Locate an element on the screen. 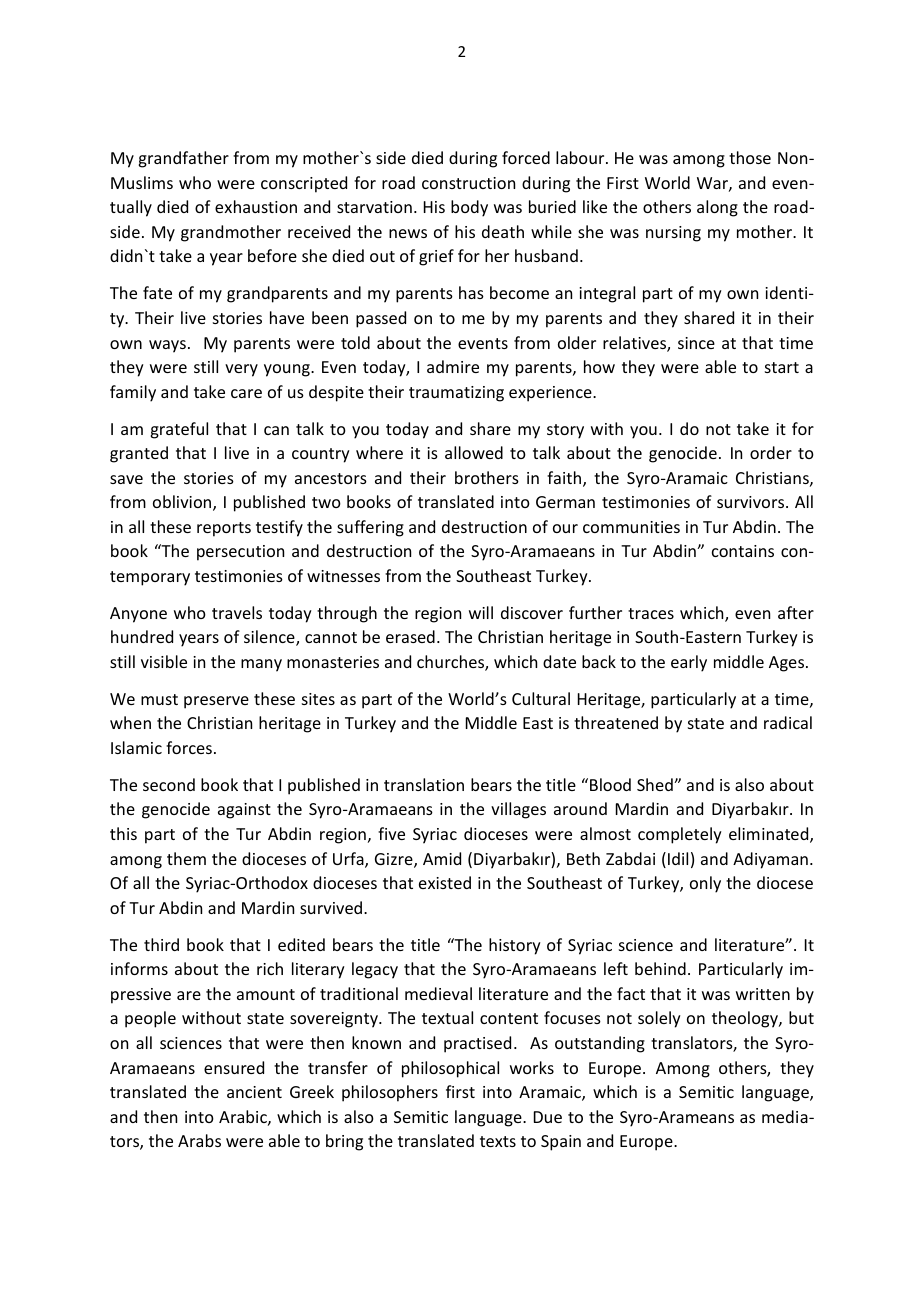 This screenshot has width=924, height=1307. Arabs is located at coordinates (199, 1140).
